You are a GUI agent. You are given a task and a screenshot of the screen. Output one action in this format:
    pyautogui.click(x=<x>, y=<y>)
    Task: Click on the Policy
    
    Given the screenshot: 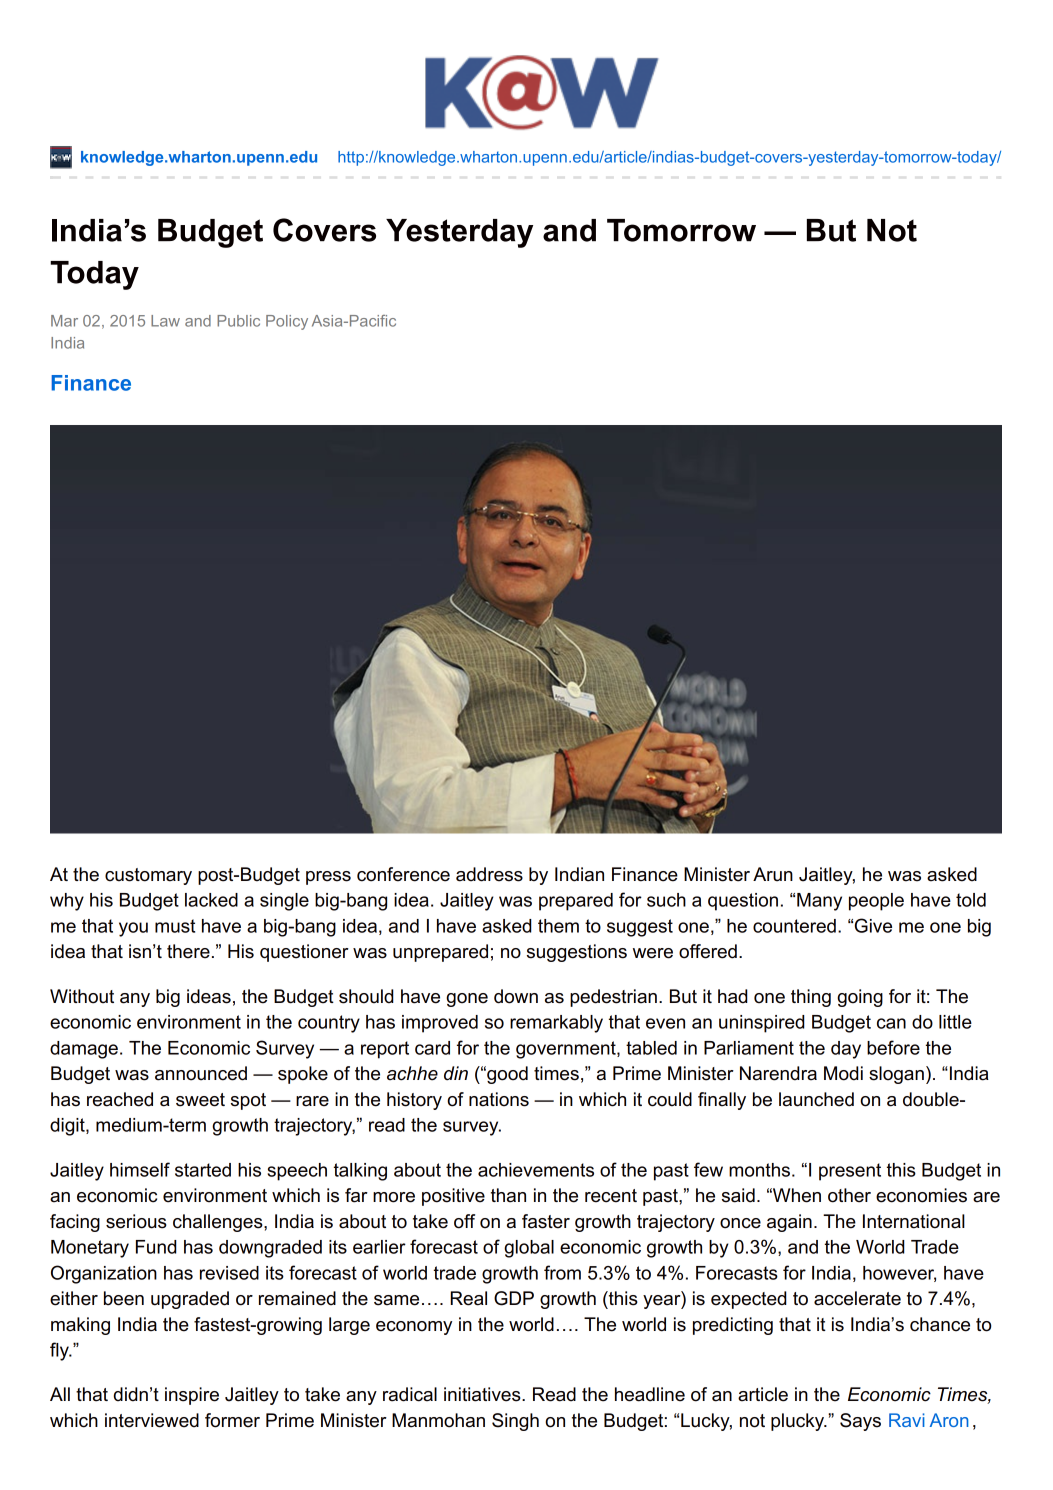 What is the action you would take?
    pyautogui.click(x=287, y=322)
